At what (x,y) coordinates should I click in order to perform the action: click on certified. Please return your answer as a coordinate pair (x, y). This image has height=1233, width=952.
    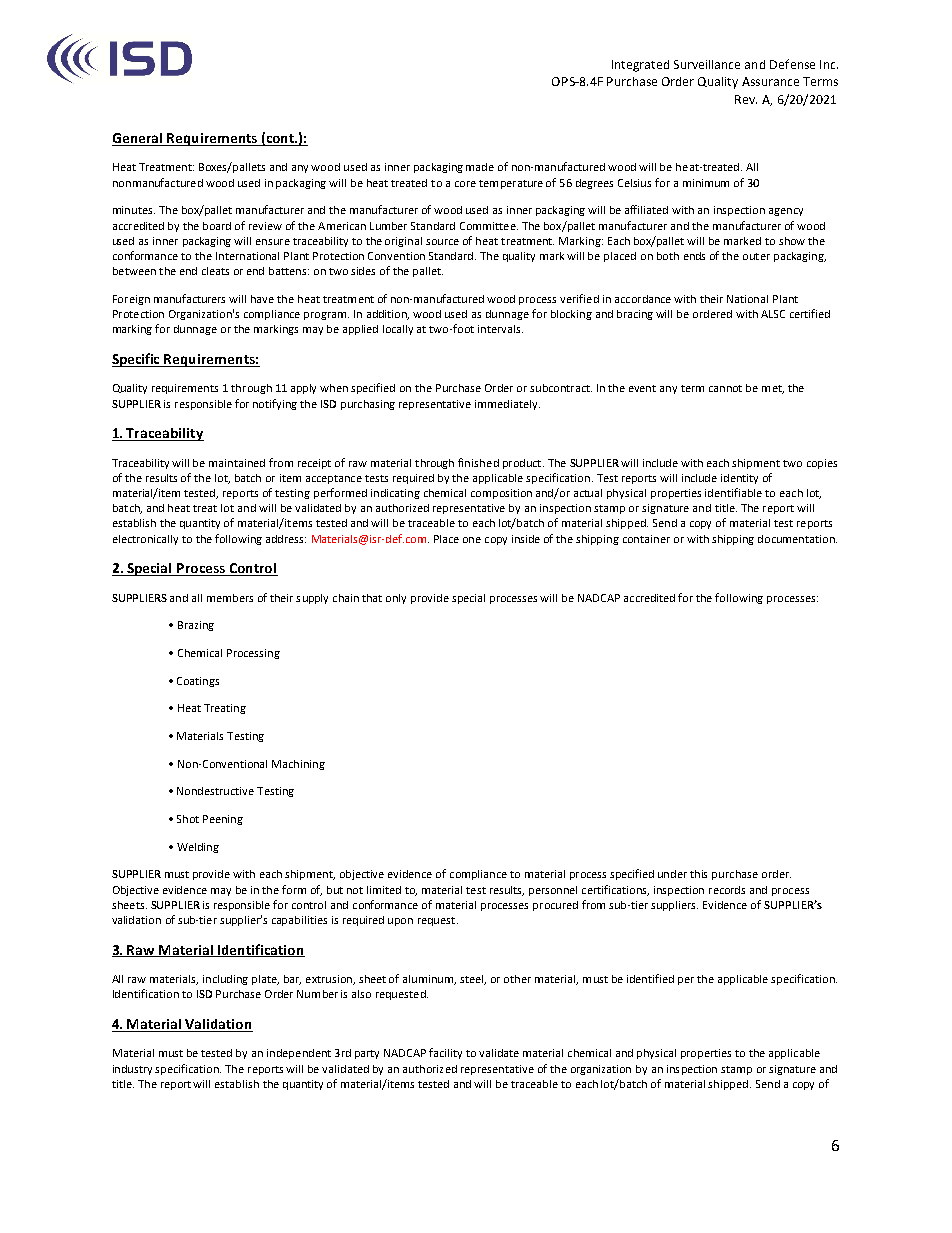
    Looking at the image, I should click on (810, 313).
